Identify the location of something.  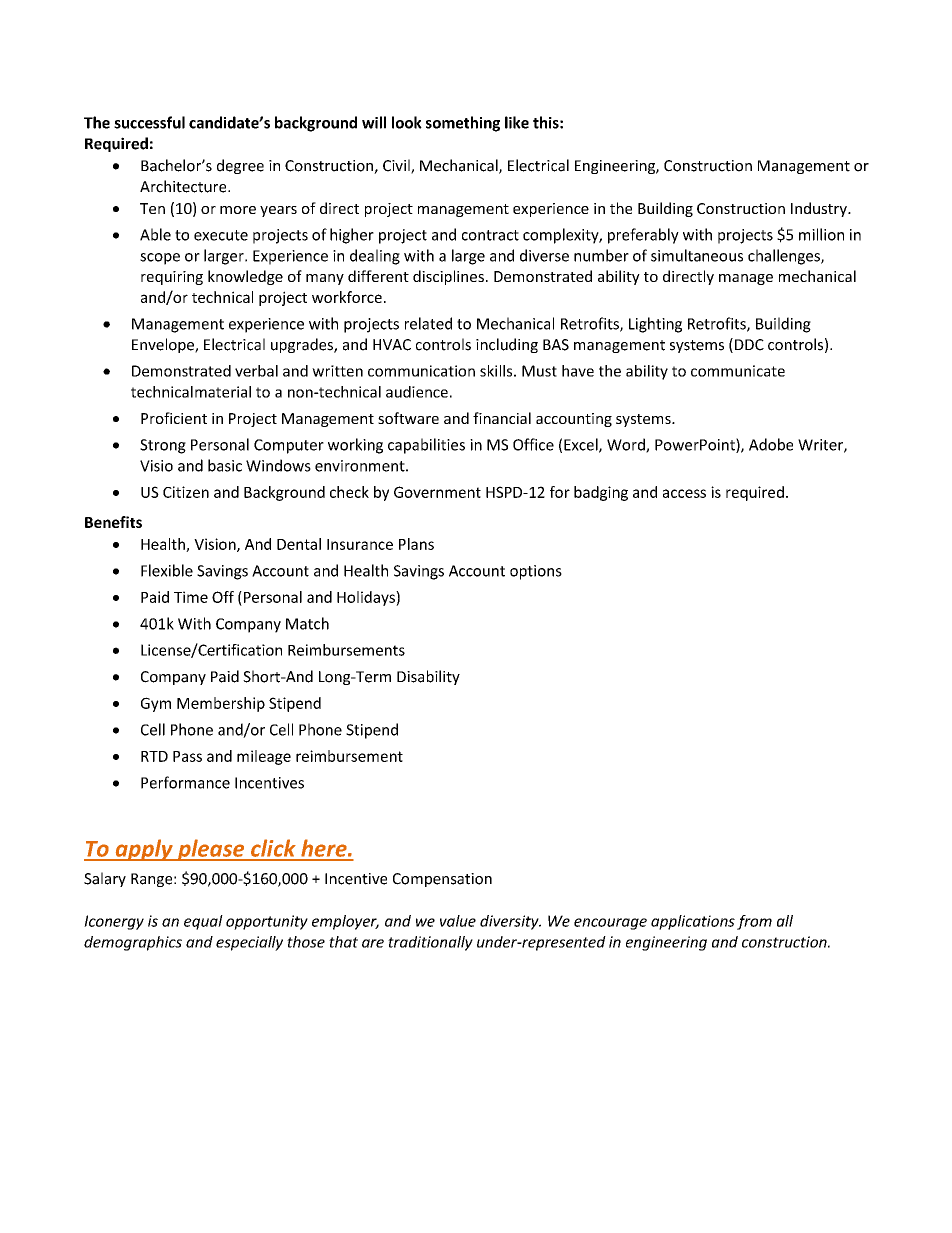
(463, 124).
